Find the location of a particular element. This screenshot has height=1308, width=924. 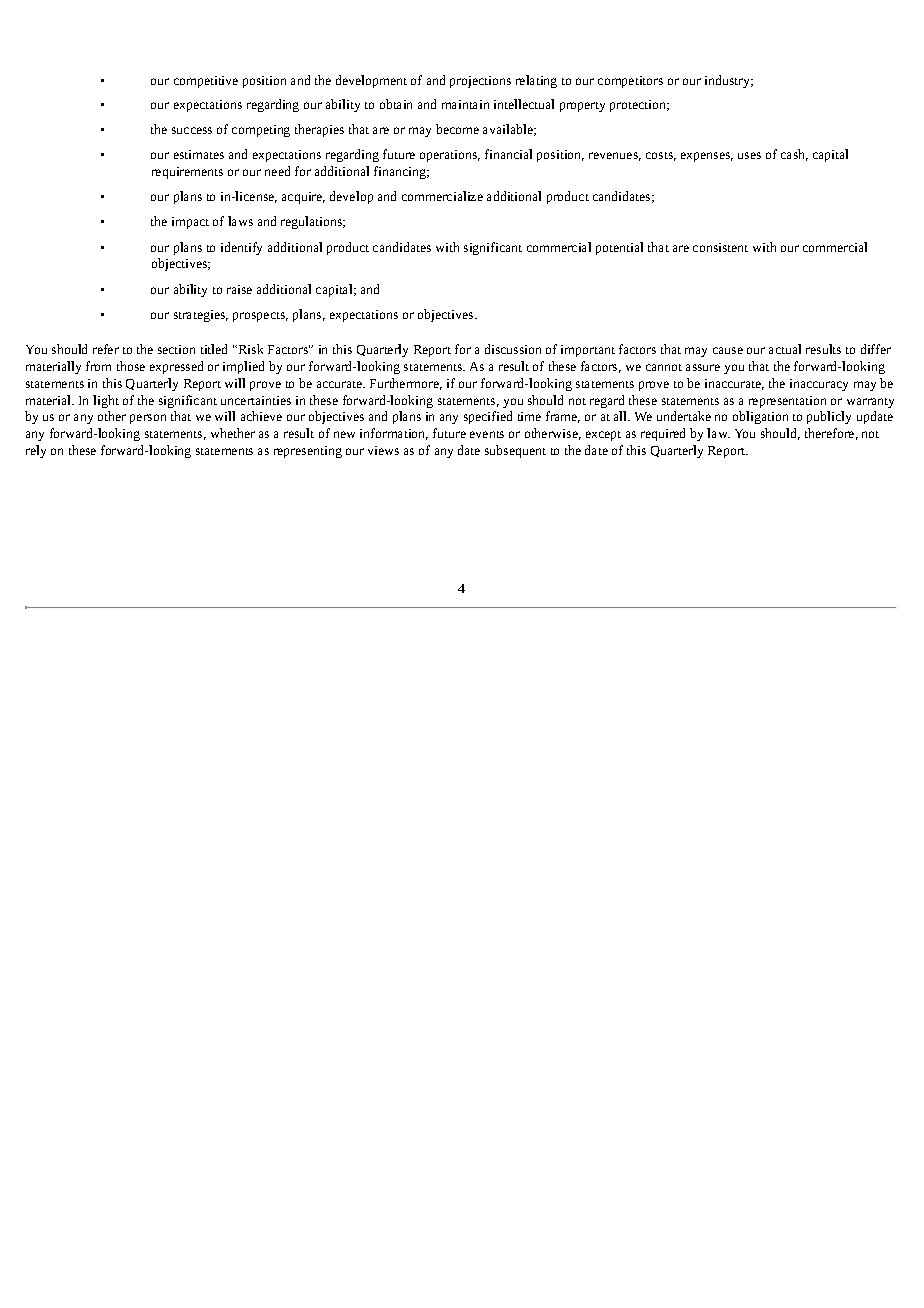

projections is located at coordinates (480, 82).
